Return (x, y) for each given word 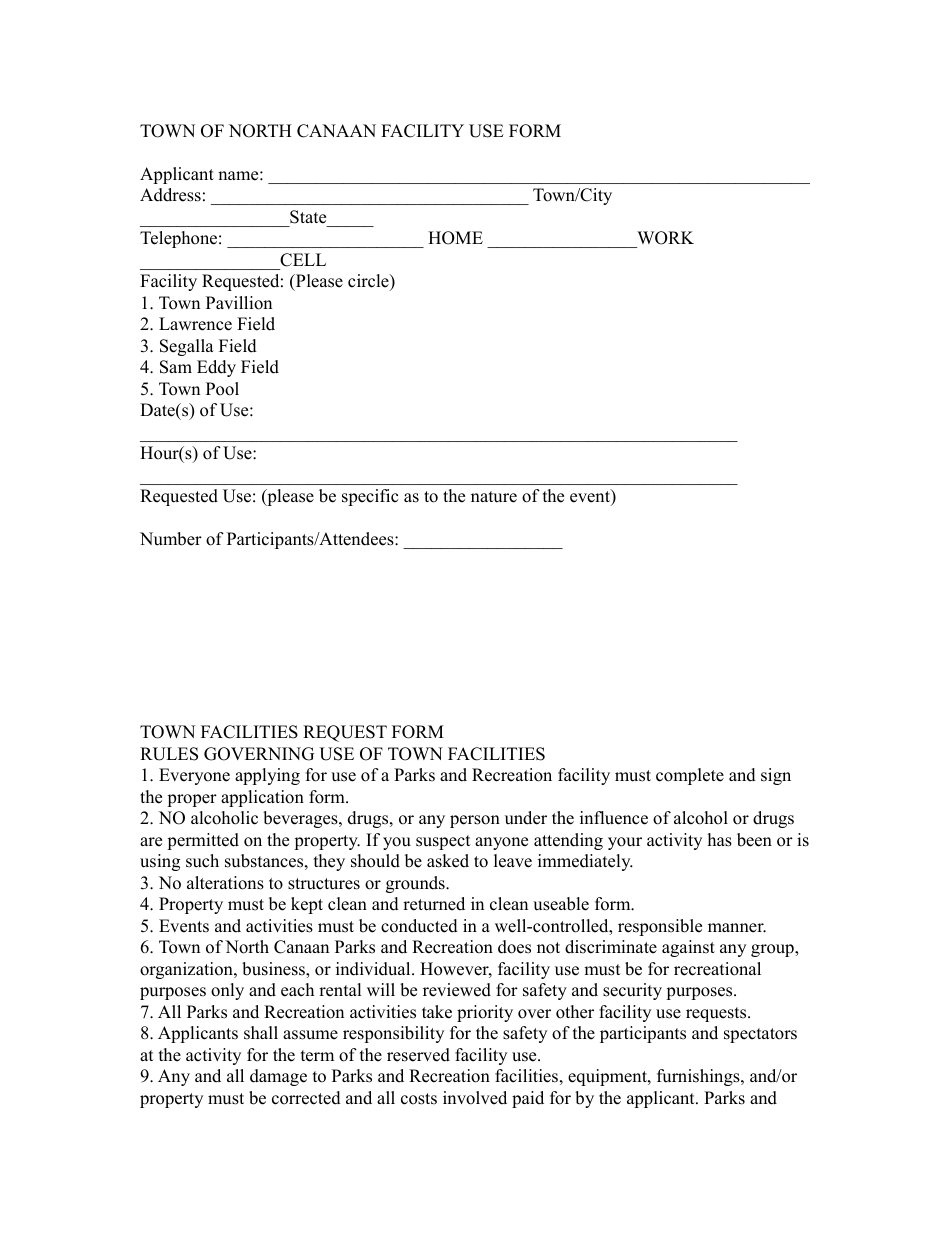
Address (170, 195)
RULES (169, 754)
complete (690, 776)
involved (475, 1098)
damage (278, 1077)
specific (370, 497)
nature (494, 497)
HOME (455, 238)
